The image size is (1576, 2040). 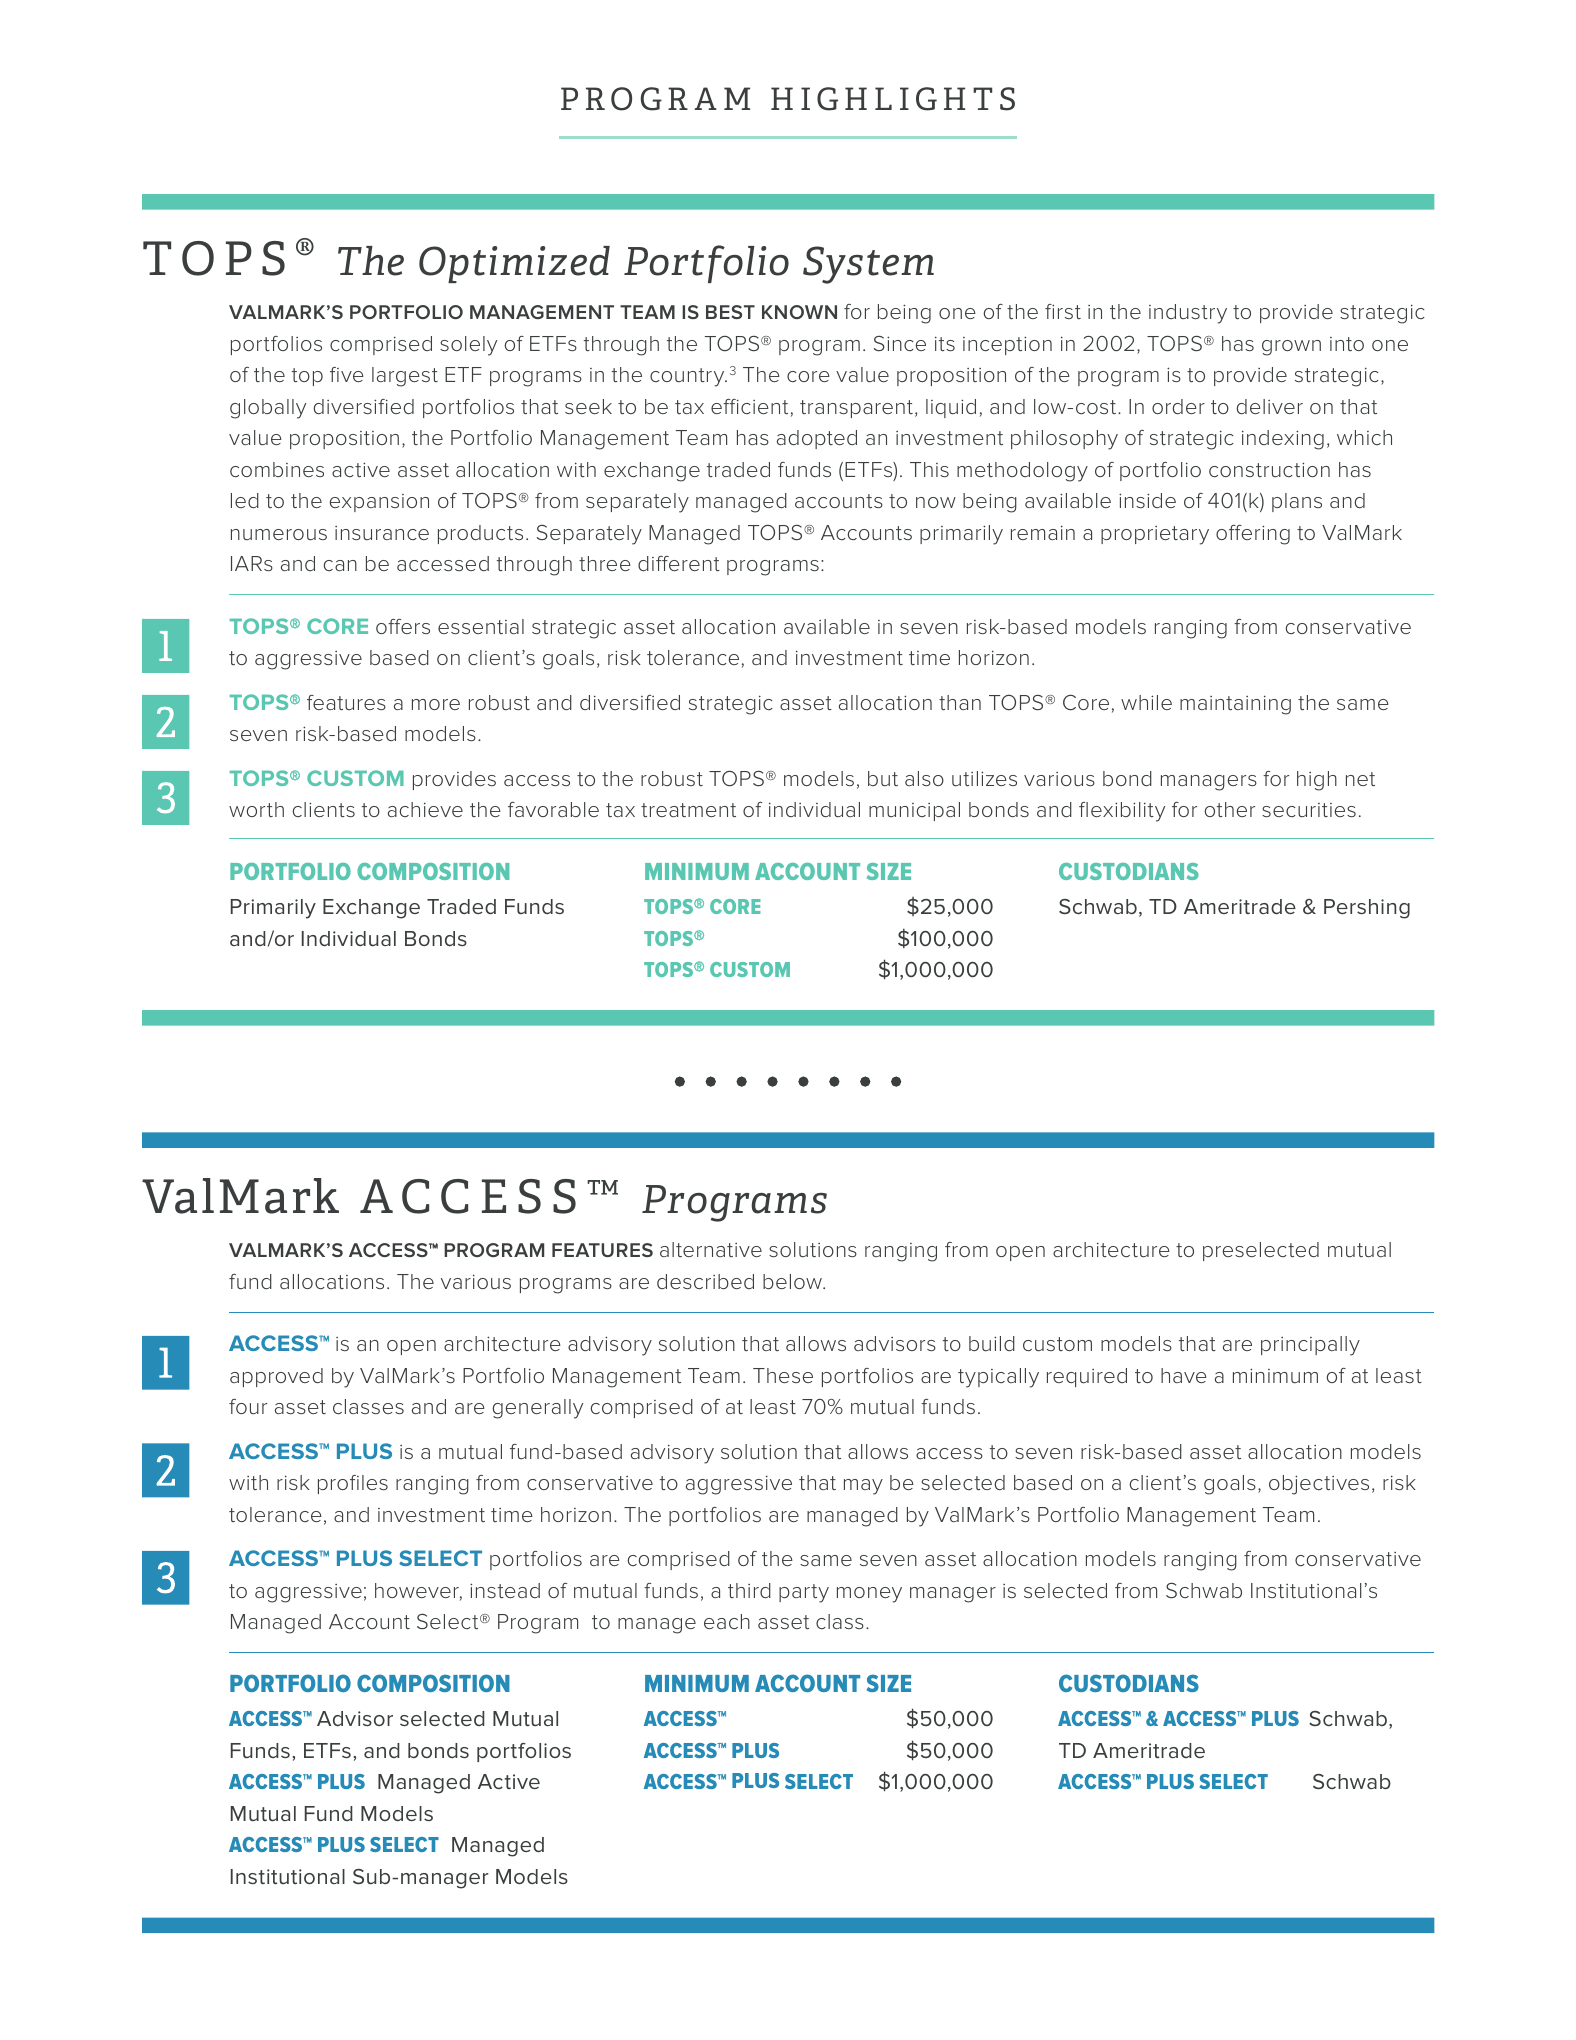 I want to click on alternative, so click(x=711, y=1249).
